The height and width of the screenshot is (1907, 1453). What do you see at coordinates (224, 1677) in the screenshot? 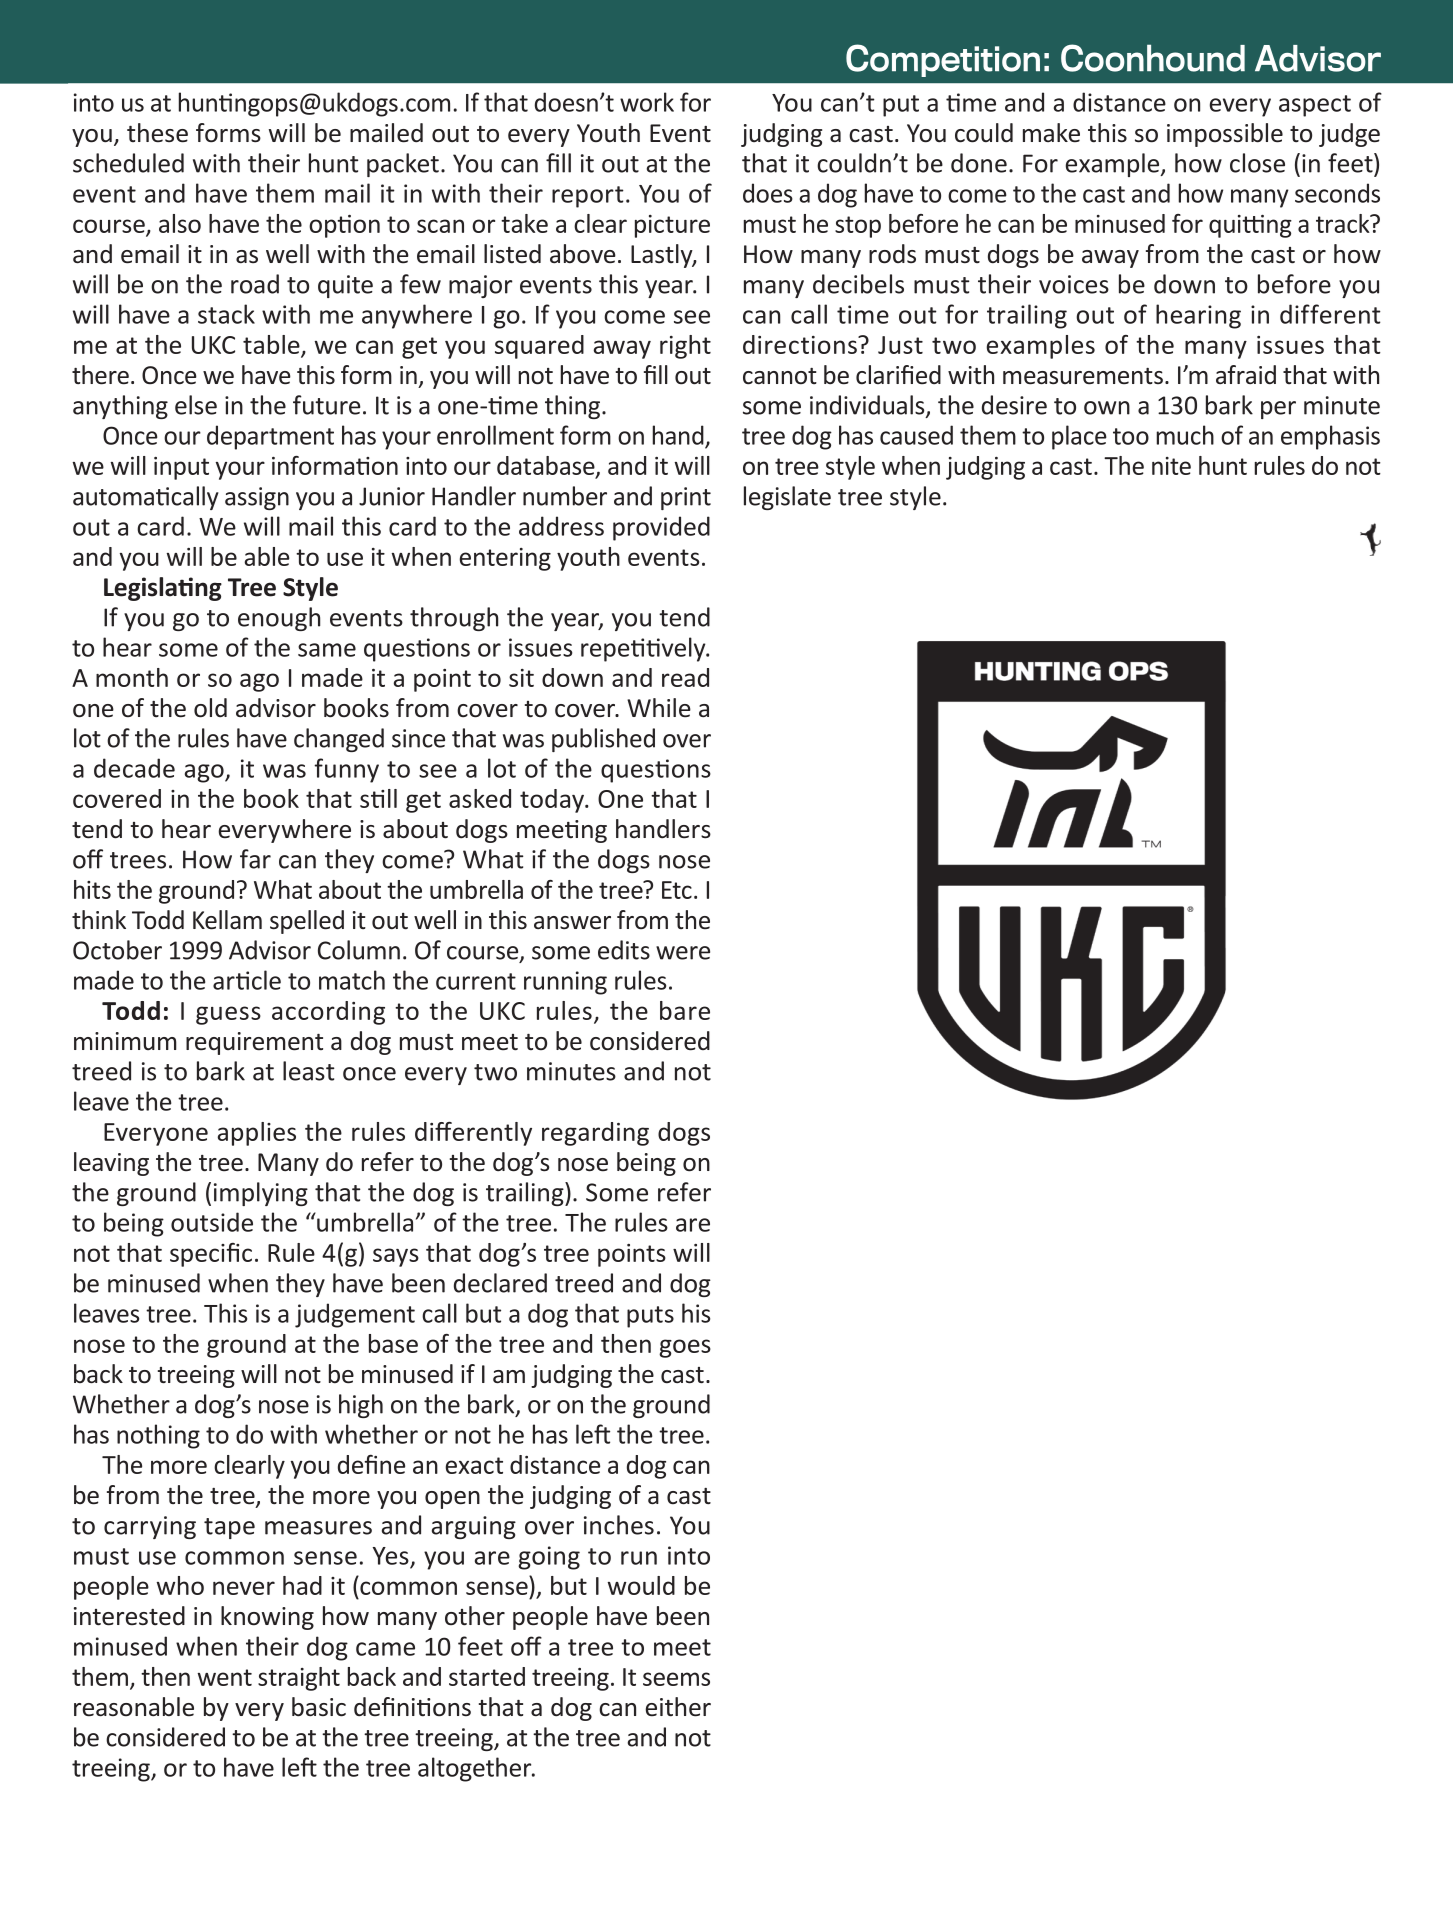
I see `went` at bounding box center [224, 1677].
